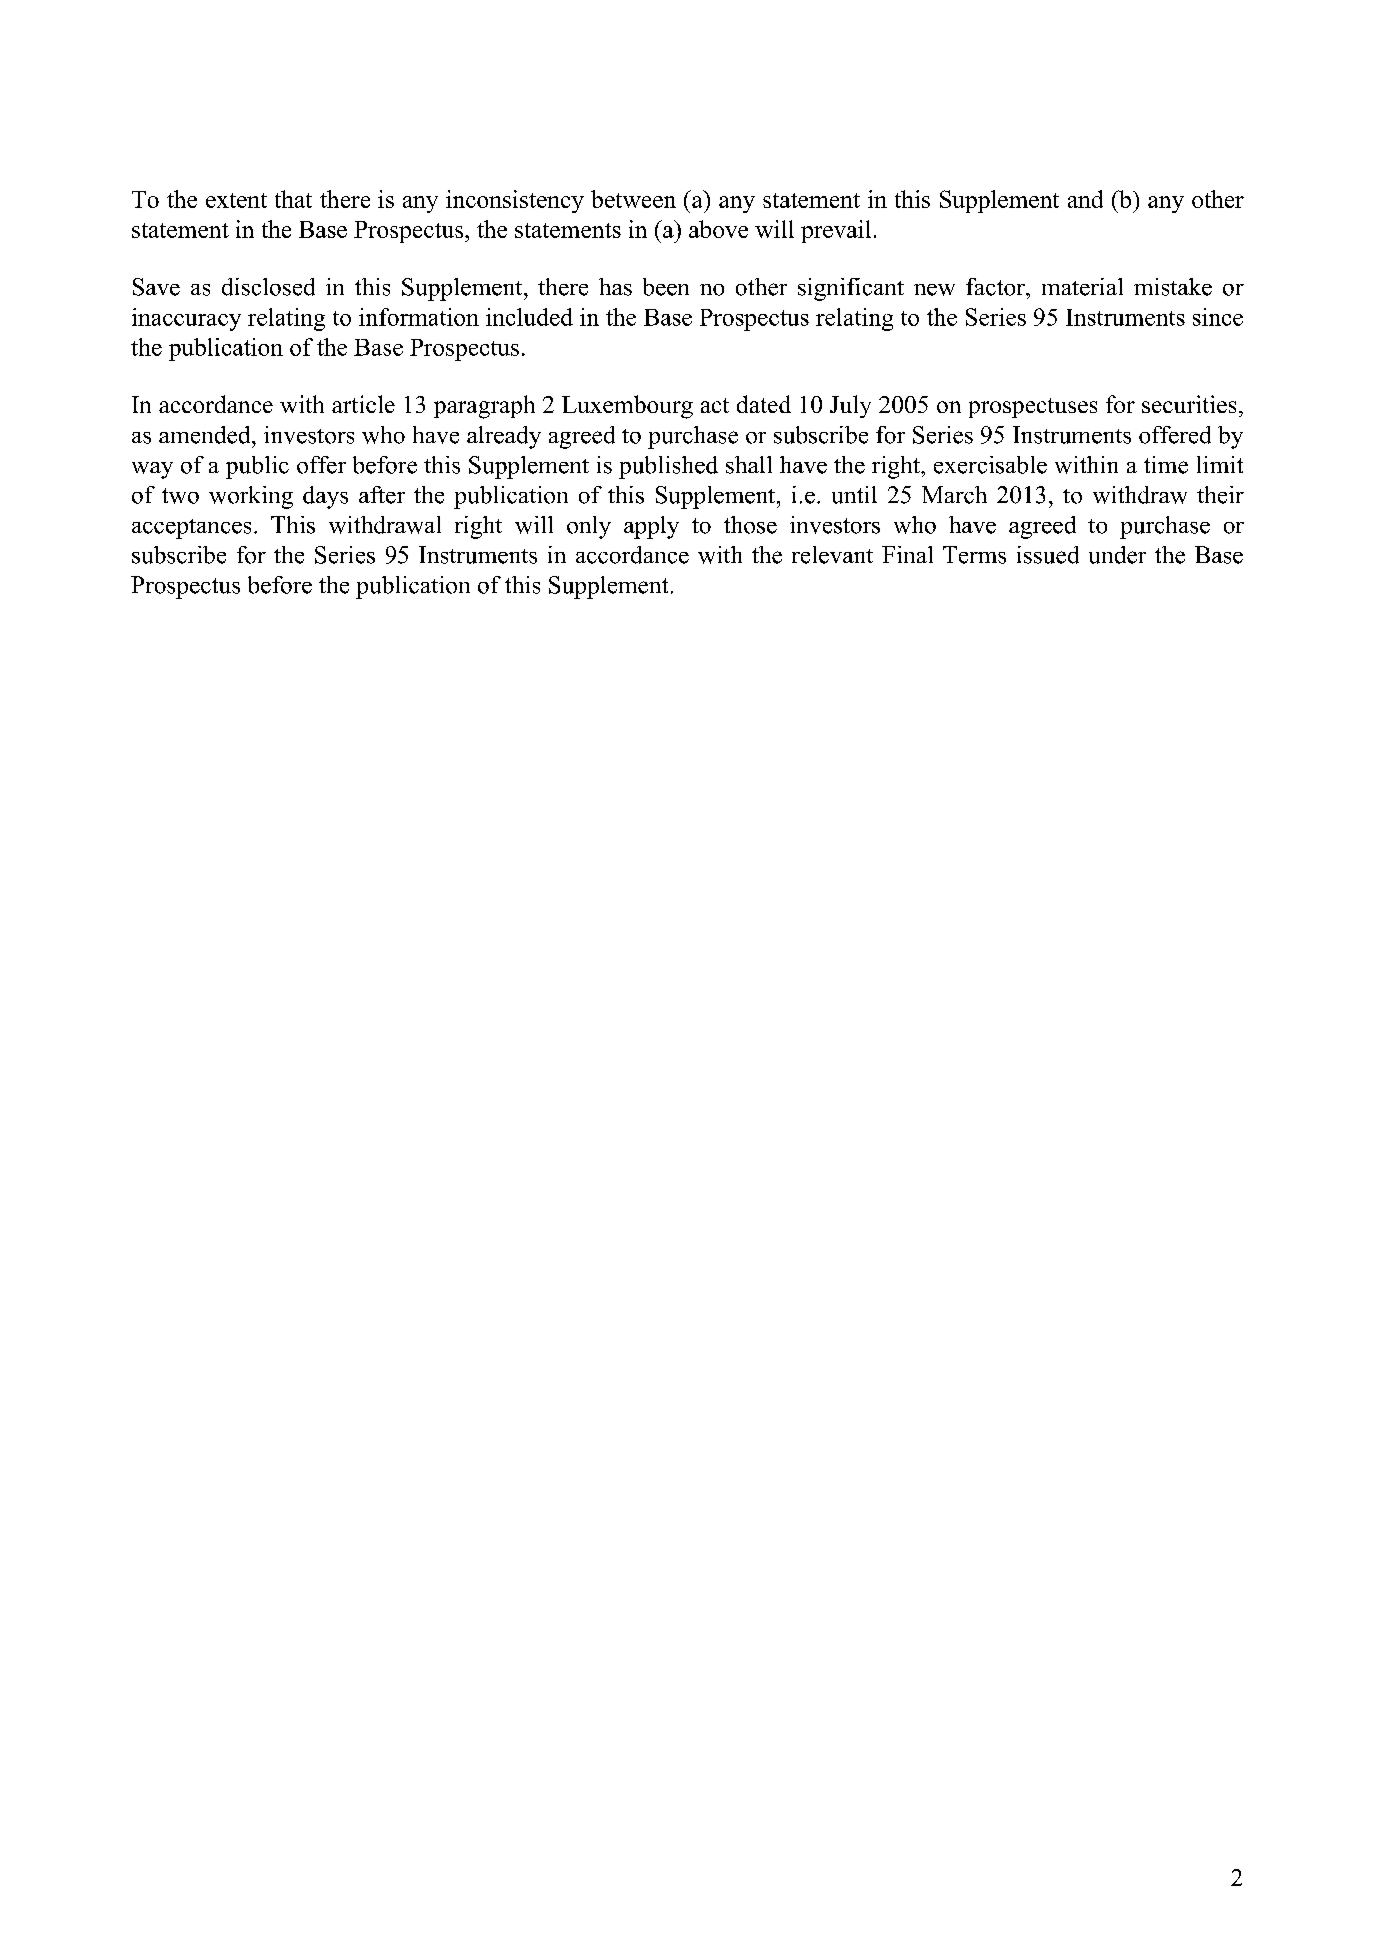  What do you see at coordinates (293, 199) in the image?
I see `that` at bounding box center [293, 199].
